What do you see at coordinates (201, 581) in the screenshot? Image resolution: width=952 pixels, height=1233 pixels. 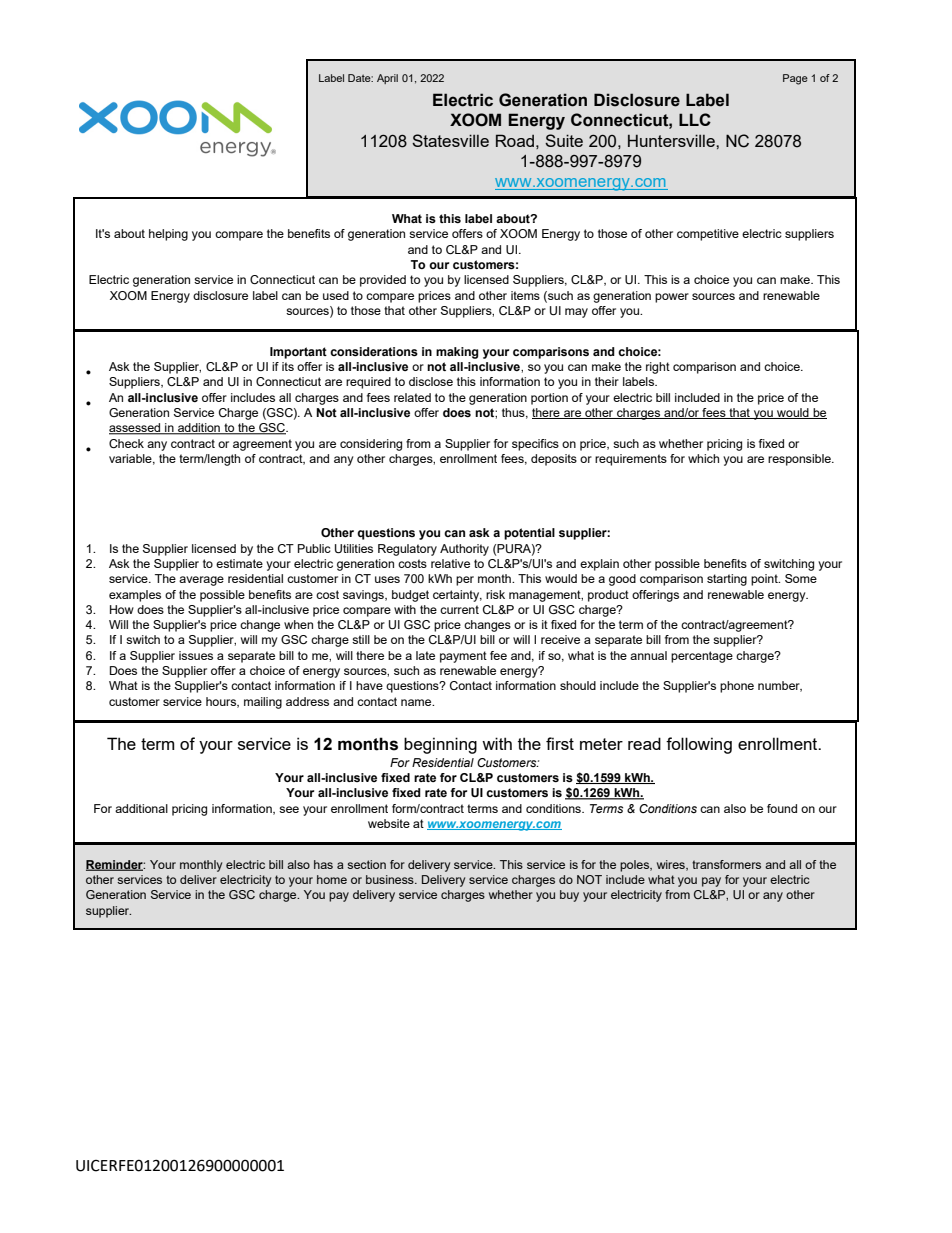 I see `average` at bounding box center [201, 581].
